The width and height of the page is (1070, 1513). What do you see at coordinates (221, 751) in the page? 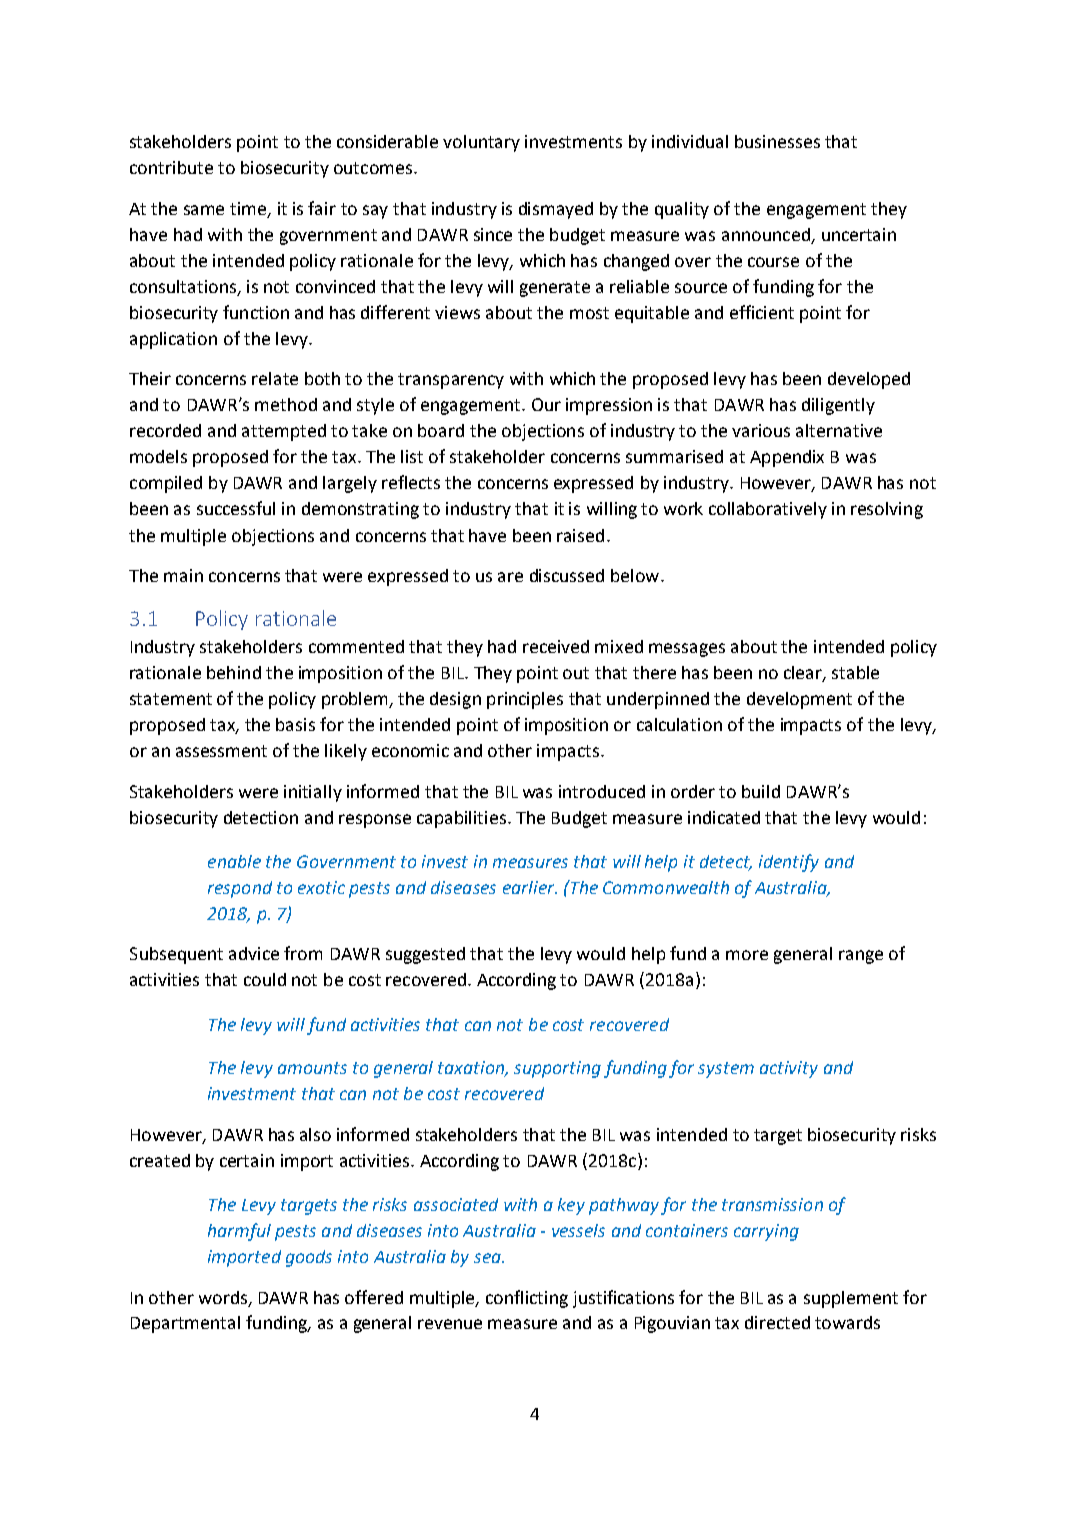
I see `assessment` at bounding box center [221, 751].
